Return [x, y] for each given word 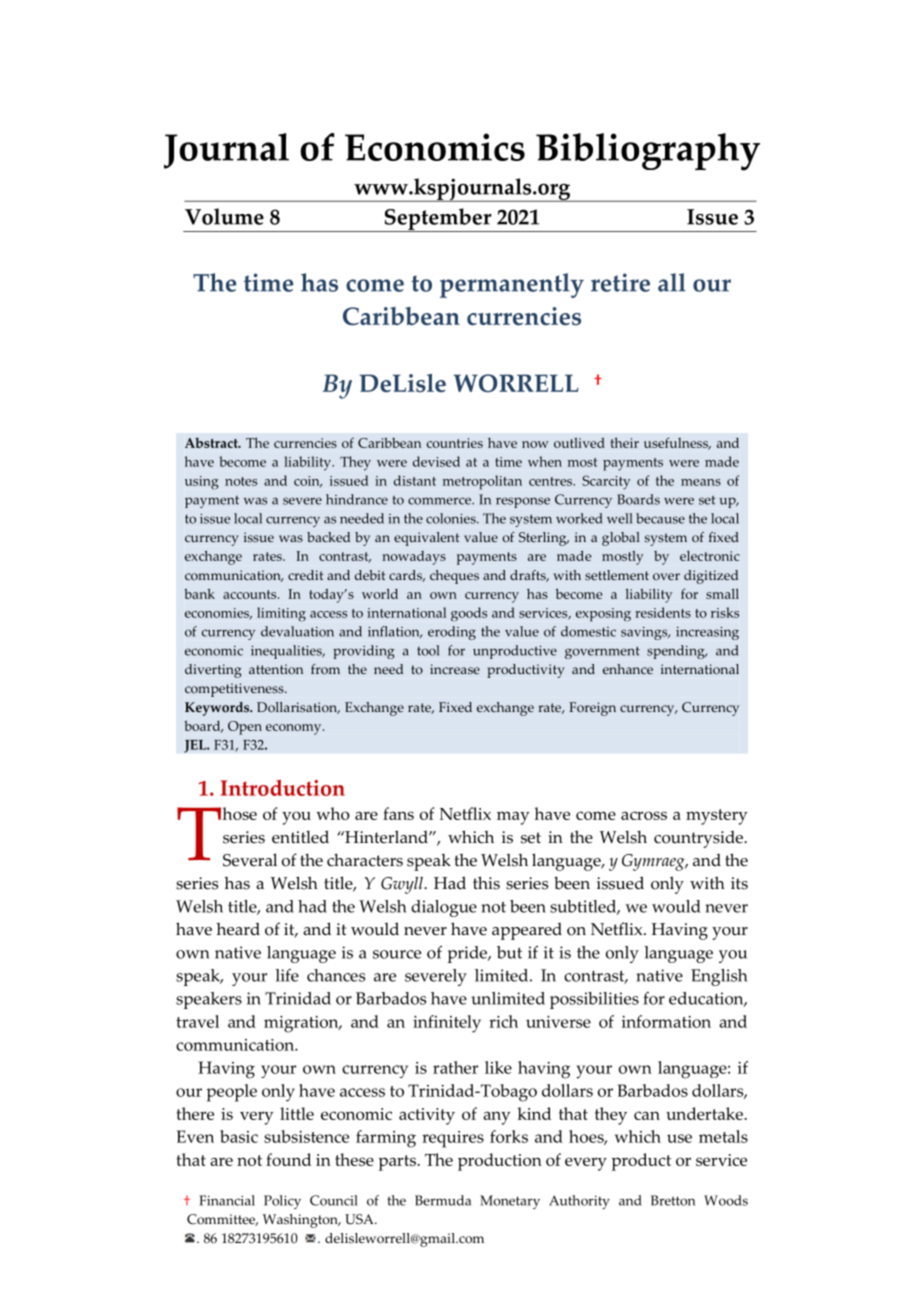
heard [238, 929]
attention [276, 669]
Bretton [673, 1200]
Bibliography [648, 152]
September [438, 220]
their [624, 442]
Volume [224, 216]
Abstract [212, 442]
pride [468, 954]
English [719, 977]
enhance [628, 669]
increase [455, 669]
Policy [282, 1202]
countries [455, 443]
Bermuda [443, 1200]
